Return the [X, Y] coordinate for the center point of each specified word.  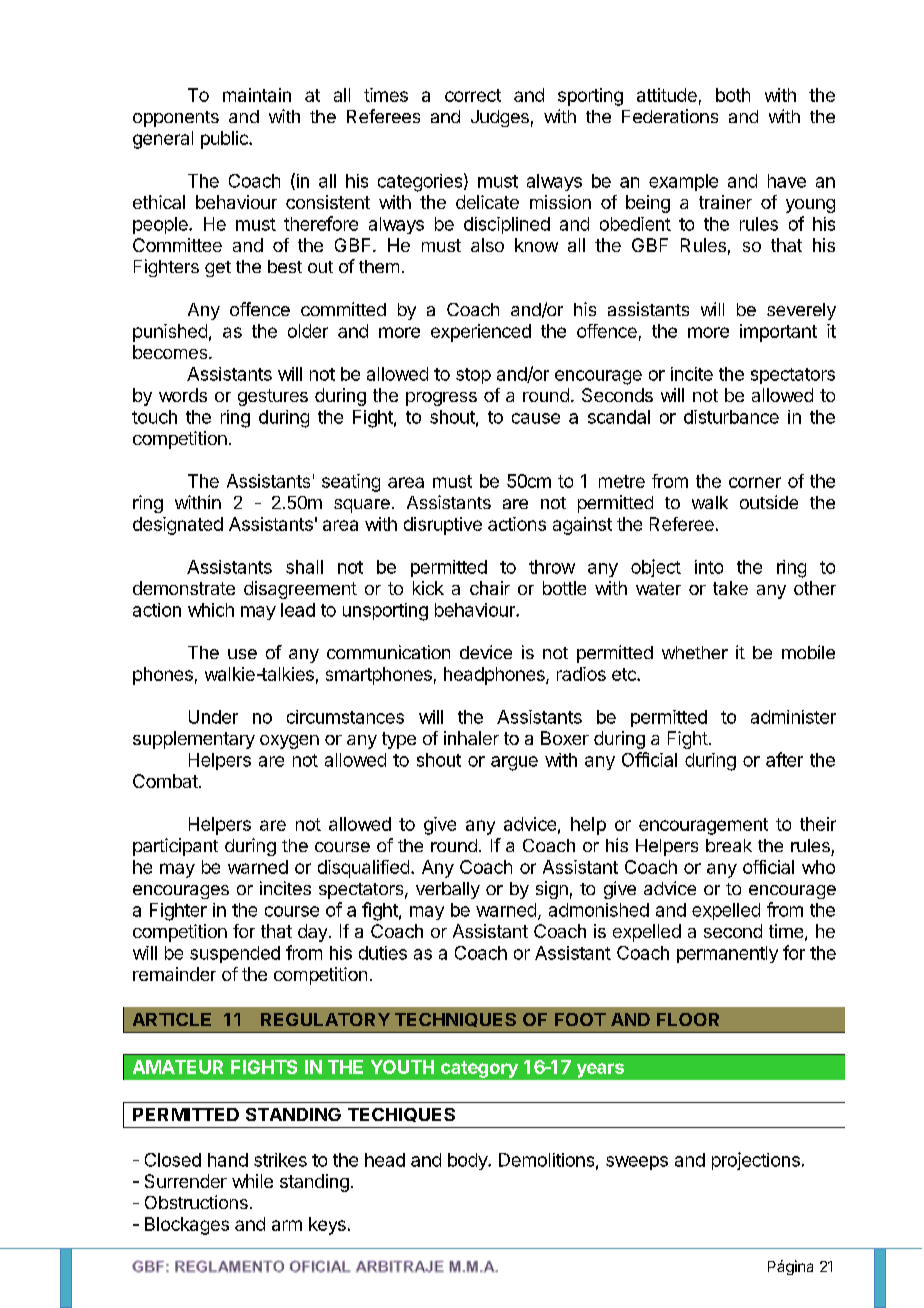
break [729, 845]
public [225, 140]
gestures [273, 397]
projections [756, 1161]
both [733, 95]
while [252, 1181]
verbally [448, 890]
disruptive [443, 526]
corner [755, 482]
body [468, 1161]
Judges [500, 118]
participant [175, 847]
